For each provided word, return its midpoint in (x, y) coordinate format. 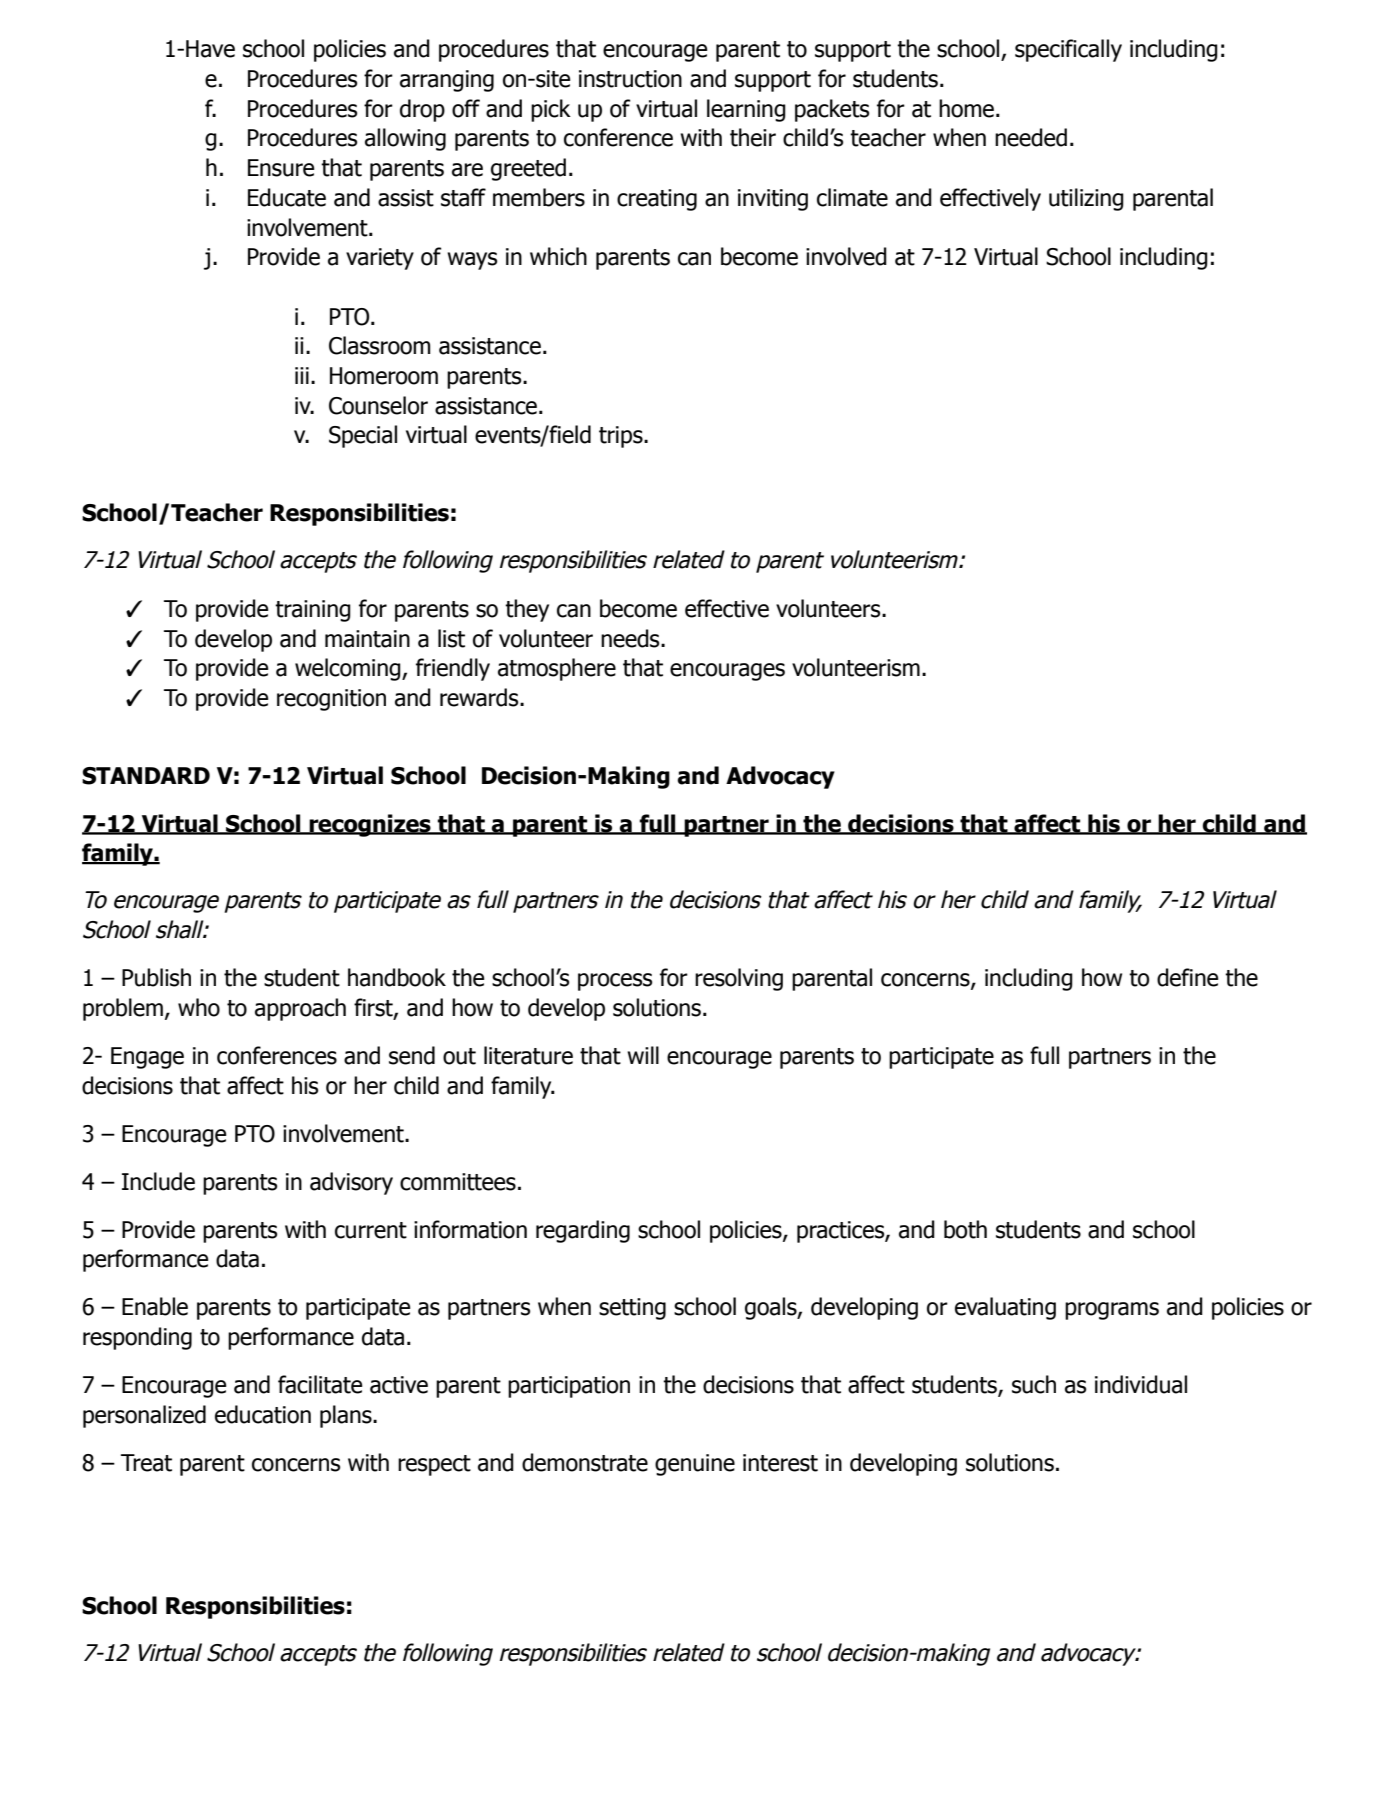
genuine (695, 1465)
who (199, 1007)
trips (622, 437)
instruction (630, 79)
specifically (1068, 50)
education (263, 1414)
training (313, 611)
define (1187, 977)
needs (631, 638)
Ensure (281, 168)
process (615, 982)
